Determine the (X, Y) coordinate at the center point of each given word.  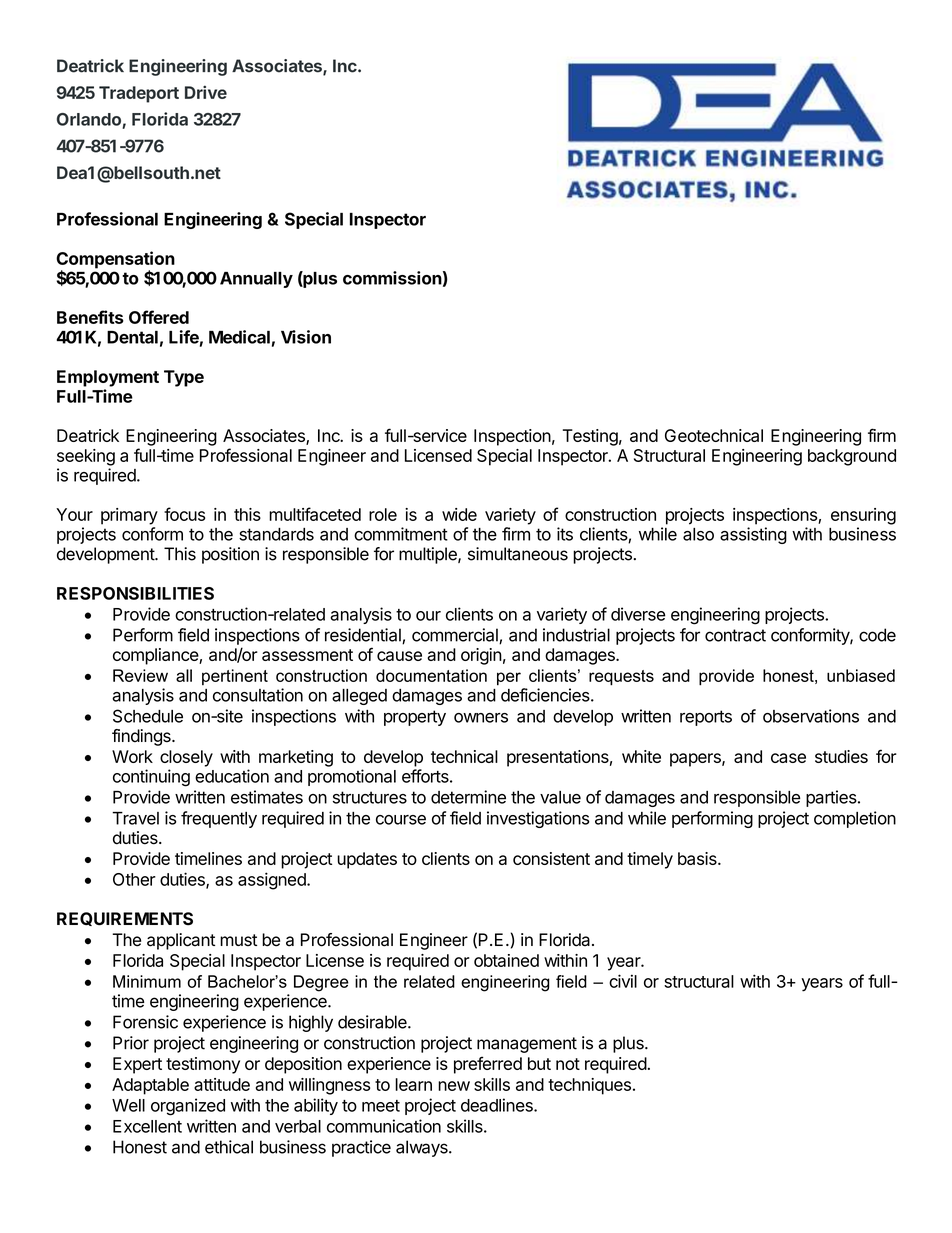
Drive (206, 92)
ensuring (863, 516)
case (788, 758)
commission (392, 278)
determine (468, 797)
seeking (86, 457)
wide (459, 514)
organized (188, 1107)
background (852, 457)
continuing (151, 778)
